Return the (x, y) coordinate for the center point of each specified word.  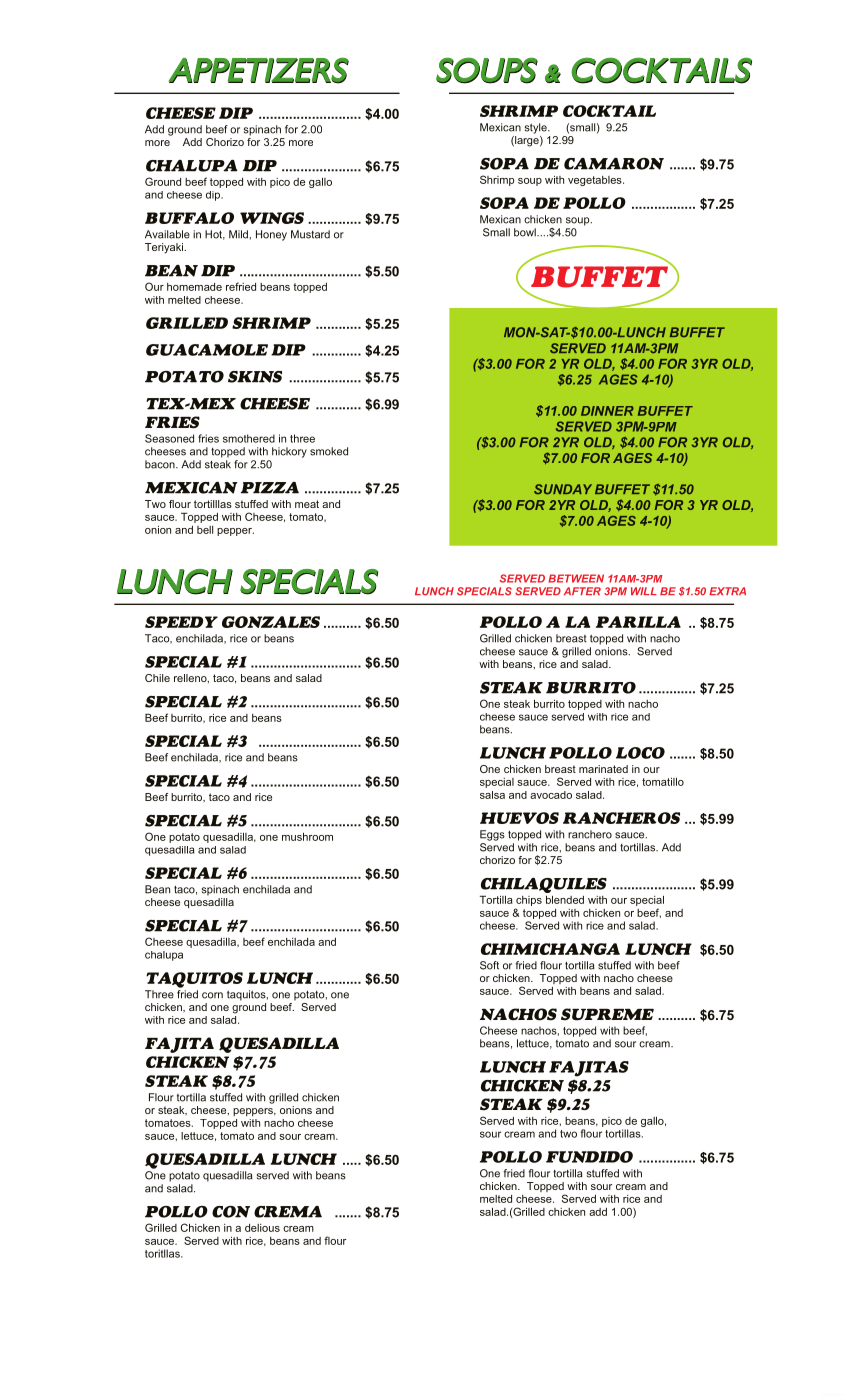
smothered (249, 438)
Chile (157, 678)
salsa (492, 795)
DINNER (607, 411)
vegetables (596, 181)
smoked (329, 451)
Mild (239, 234)
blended (565, 900)
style (537, 128)
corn (212, 995)
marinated (603, 769)
